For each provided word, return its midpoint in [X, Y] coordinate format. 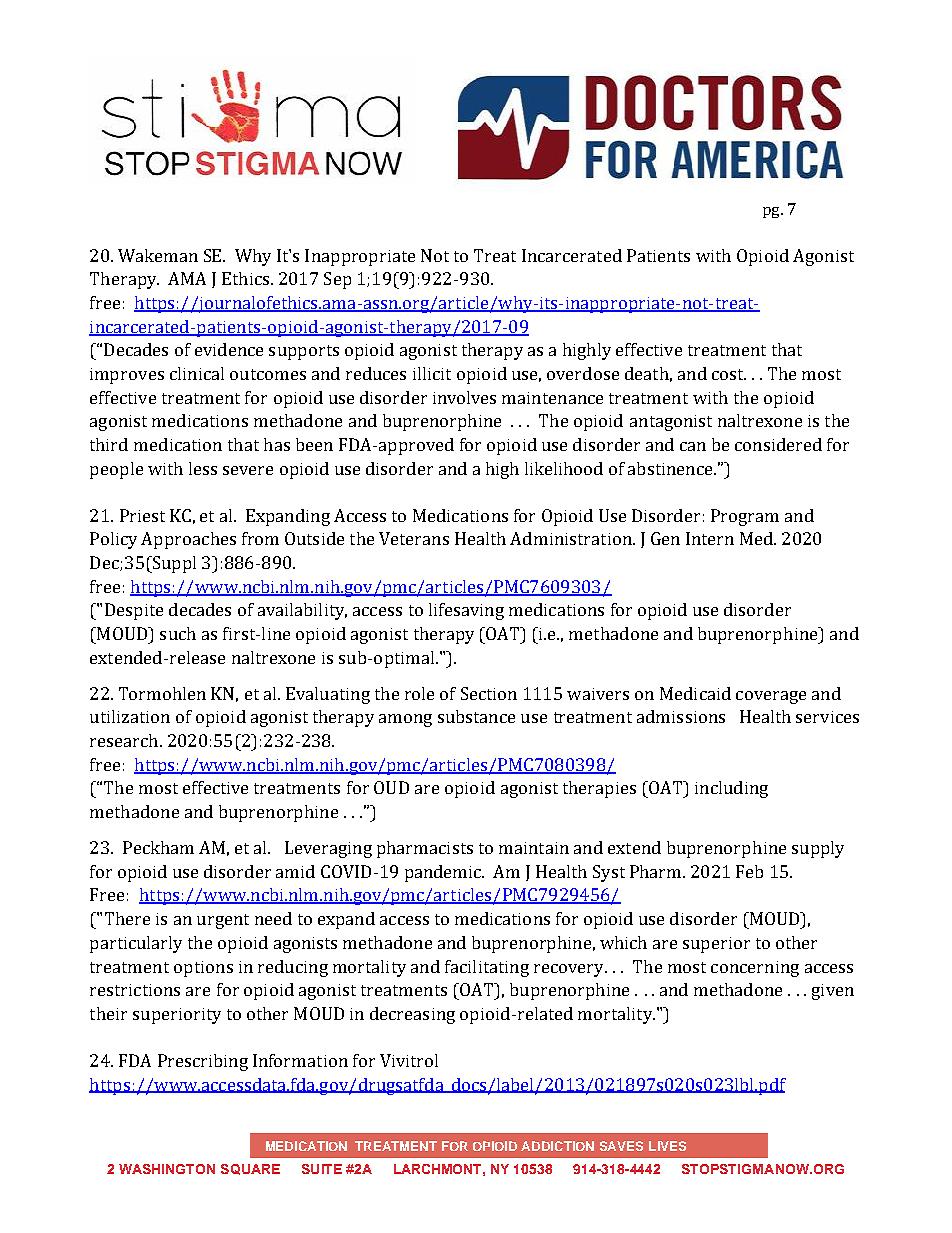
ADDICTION [557, 1146]
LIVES [667, 1146]
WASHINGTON [167, 1169]
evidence [229, 349]
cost [729, 374]
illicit [432, 373]
